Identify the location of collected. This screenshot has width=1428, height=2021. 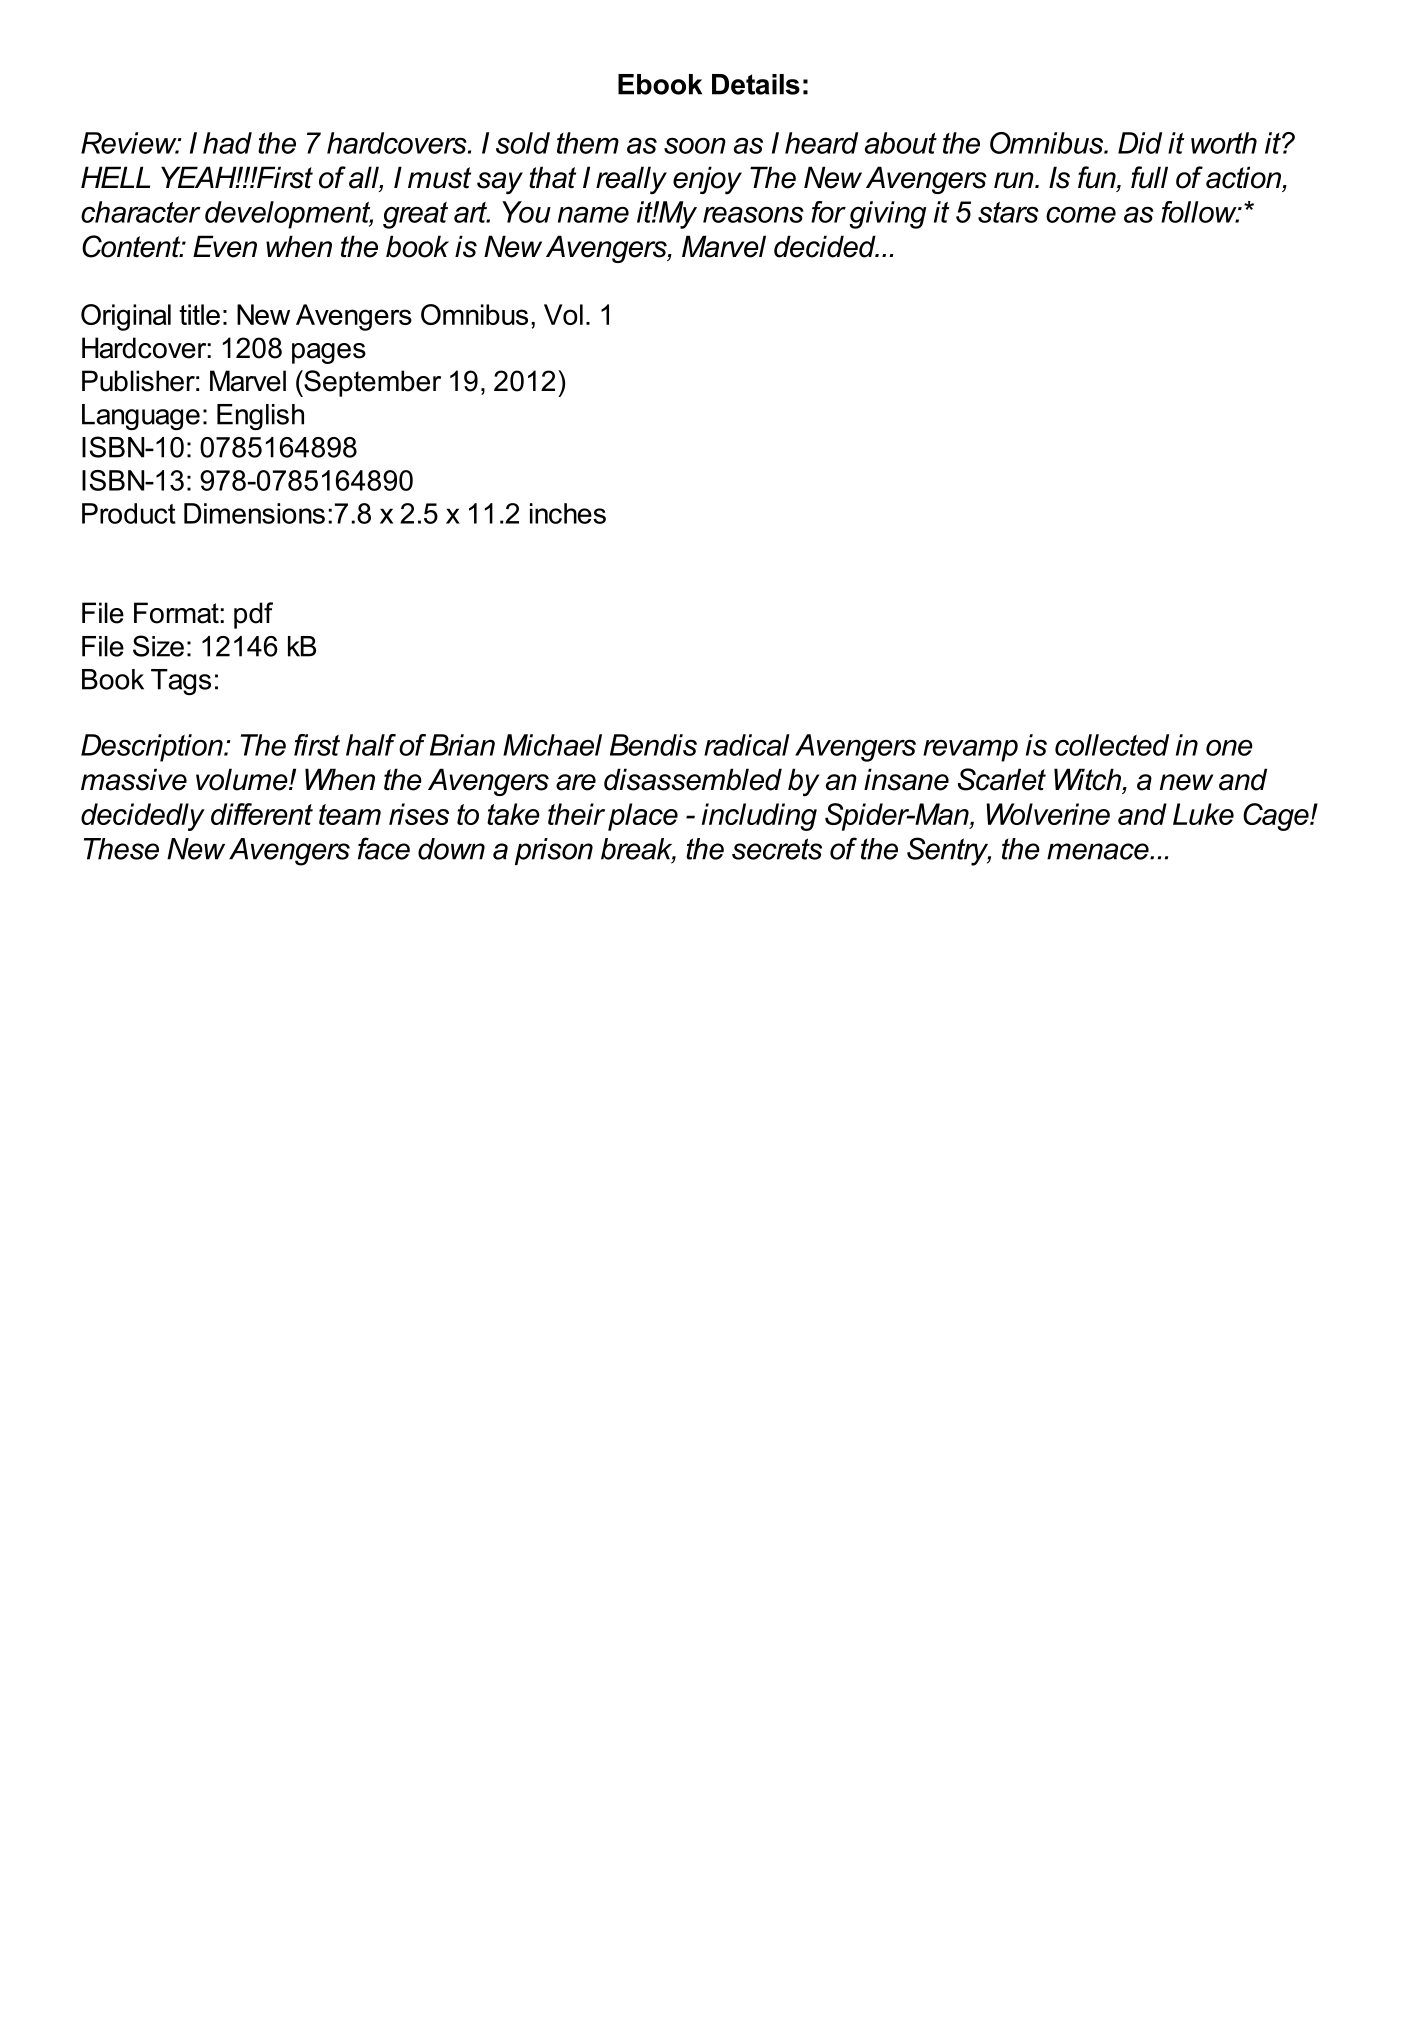
(1112, 745).
